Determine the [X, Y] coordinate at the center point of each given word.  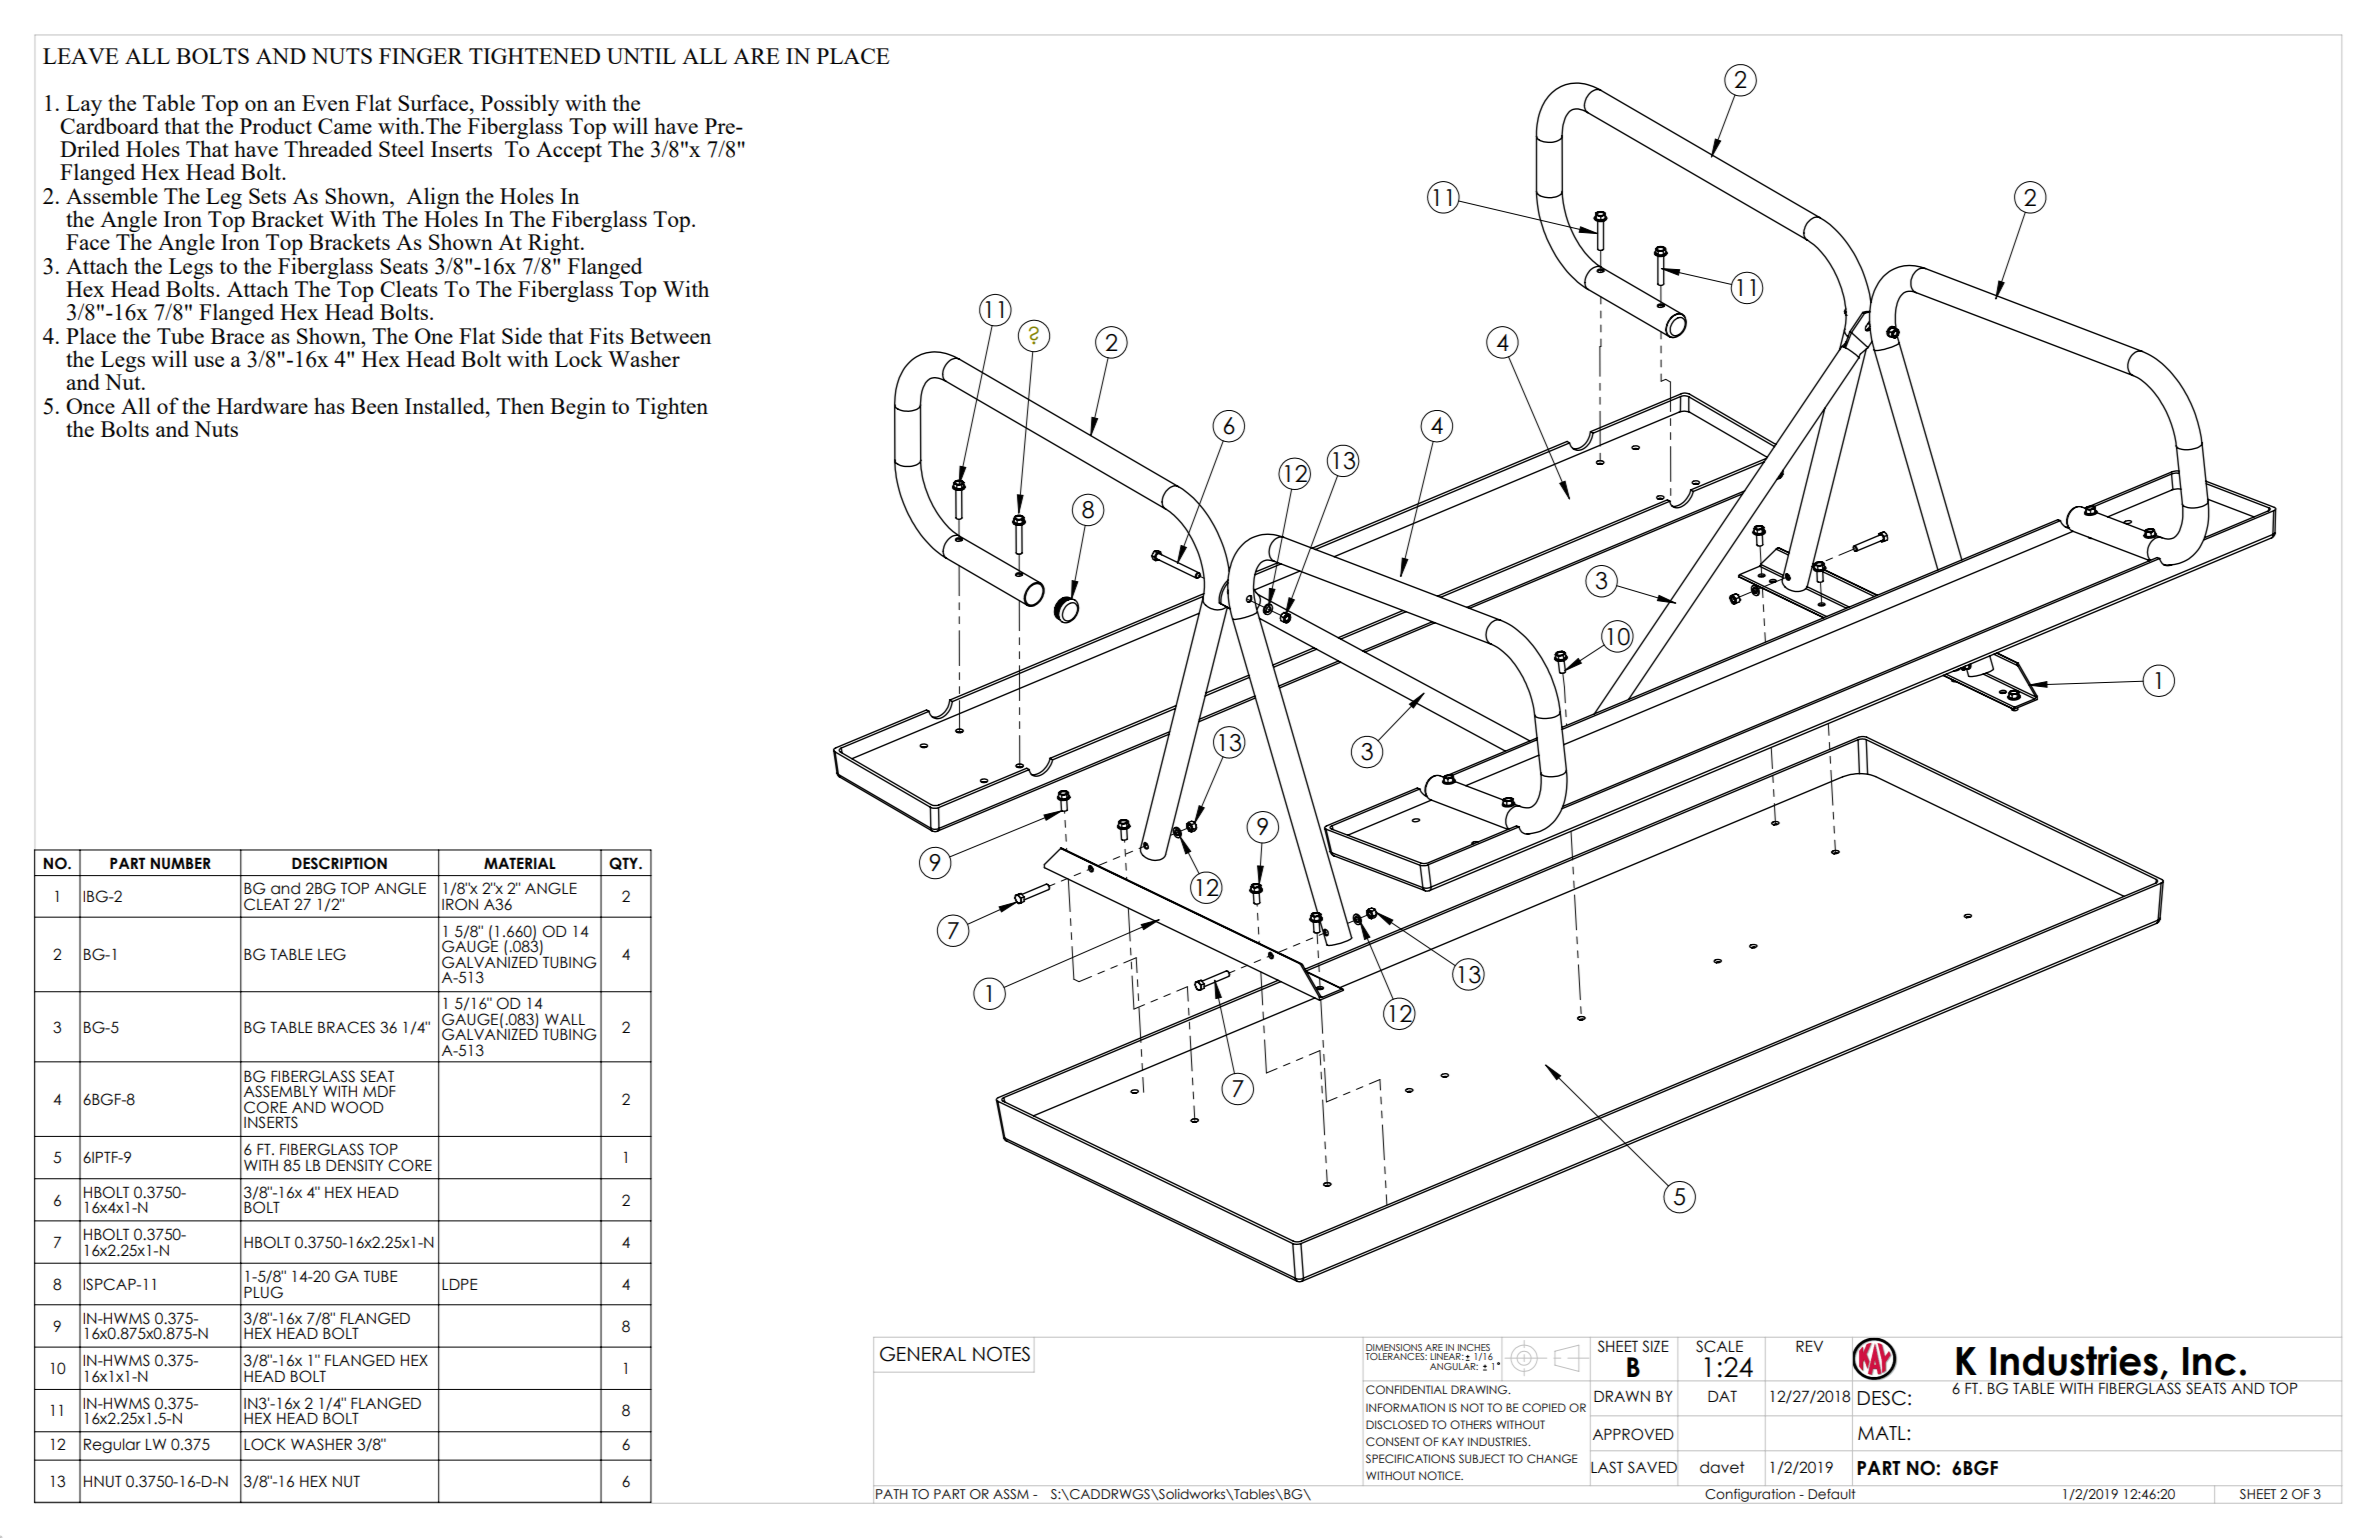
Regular [112, 1445]
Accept [569, 151]
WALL [565, 1019]
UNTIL [641, 56]
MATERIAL [520, 863]
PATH [891, 1494]
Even [326, 103]
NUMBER [181, 863]
